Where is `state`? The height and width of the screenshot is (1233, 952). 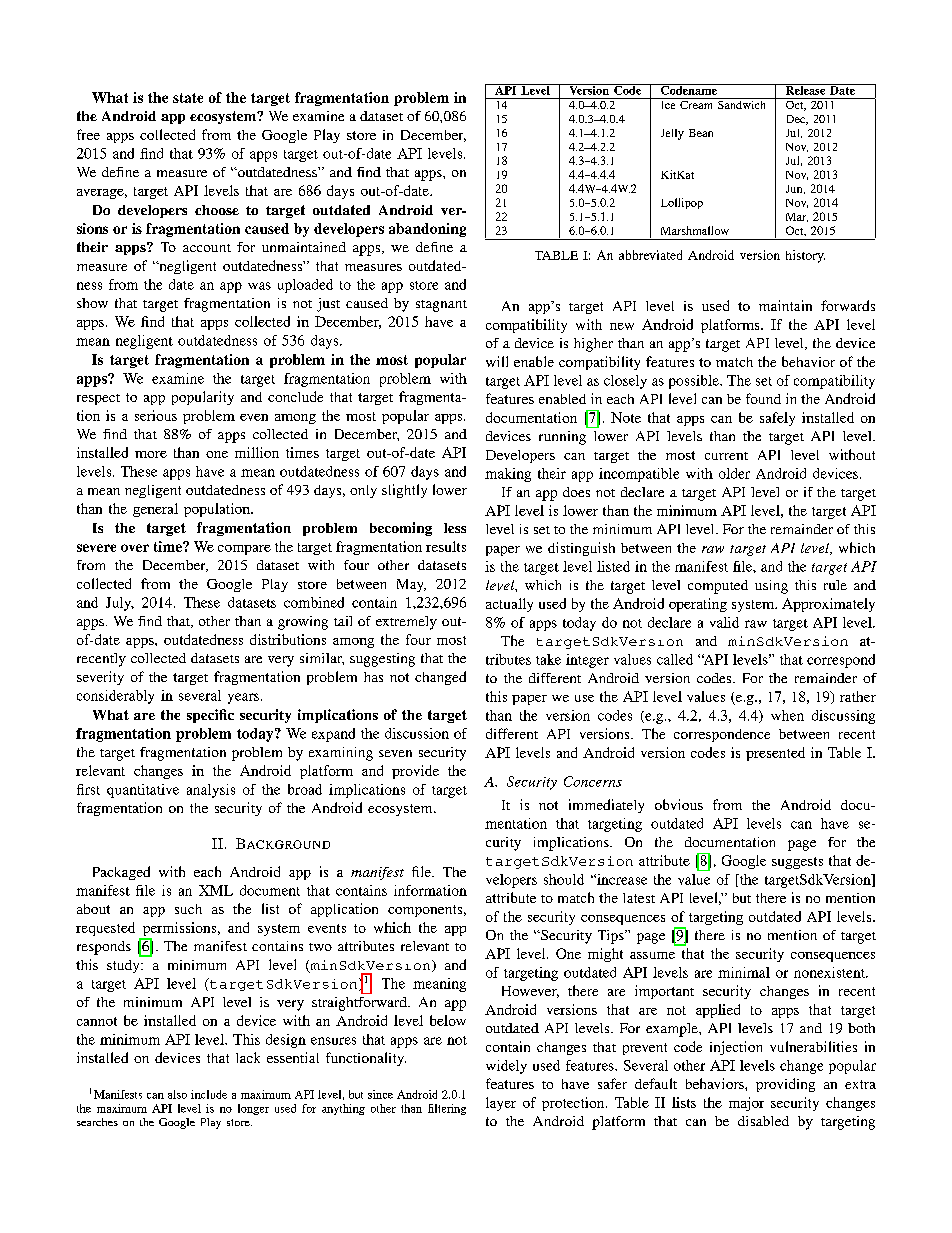 state is located at coordinates (188, 98).
